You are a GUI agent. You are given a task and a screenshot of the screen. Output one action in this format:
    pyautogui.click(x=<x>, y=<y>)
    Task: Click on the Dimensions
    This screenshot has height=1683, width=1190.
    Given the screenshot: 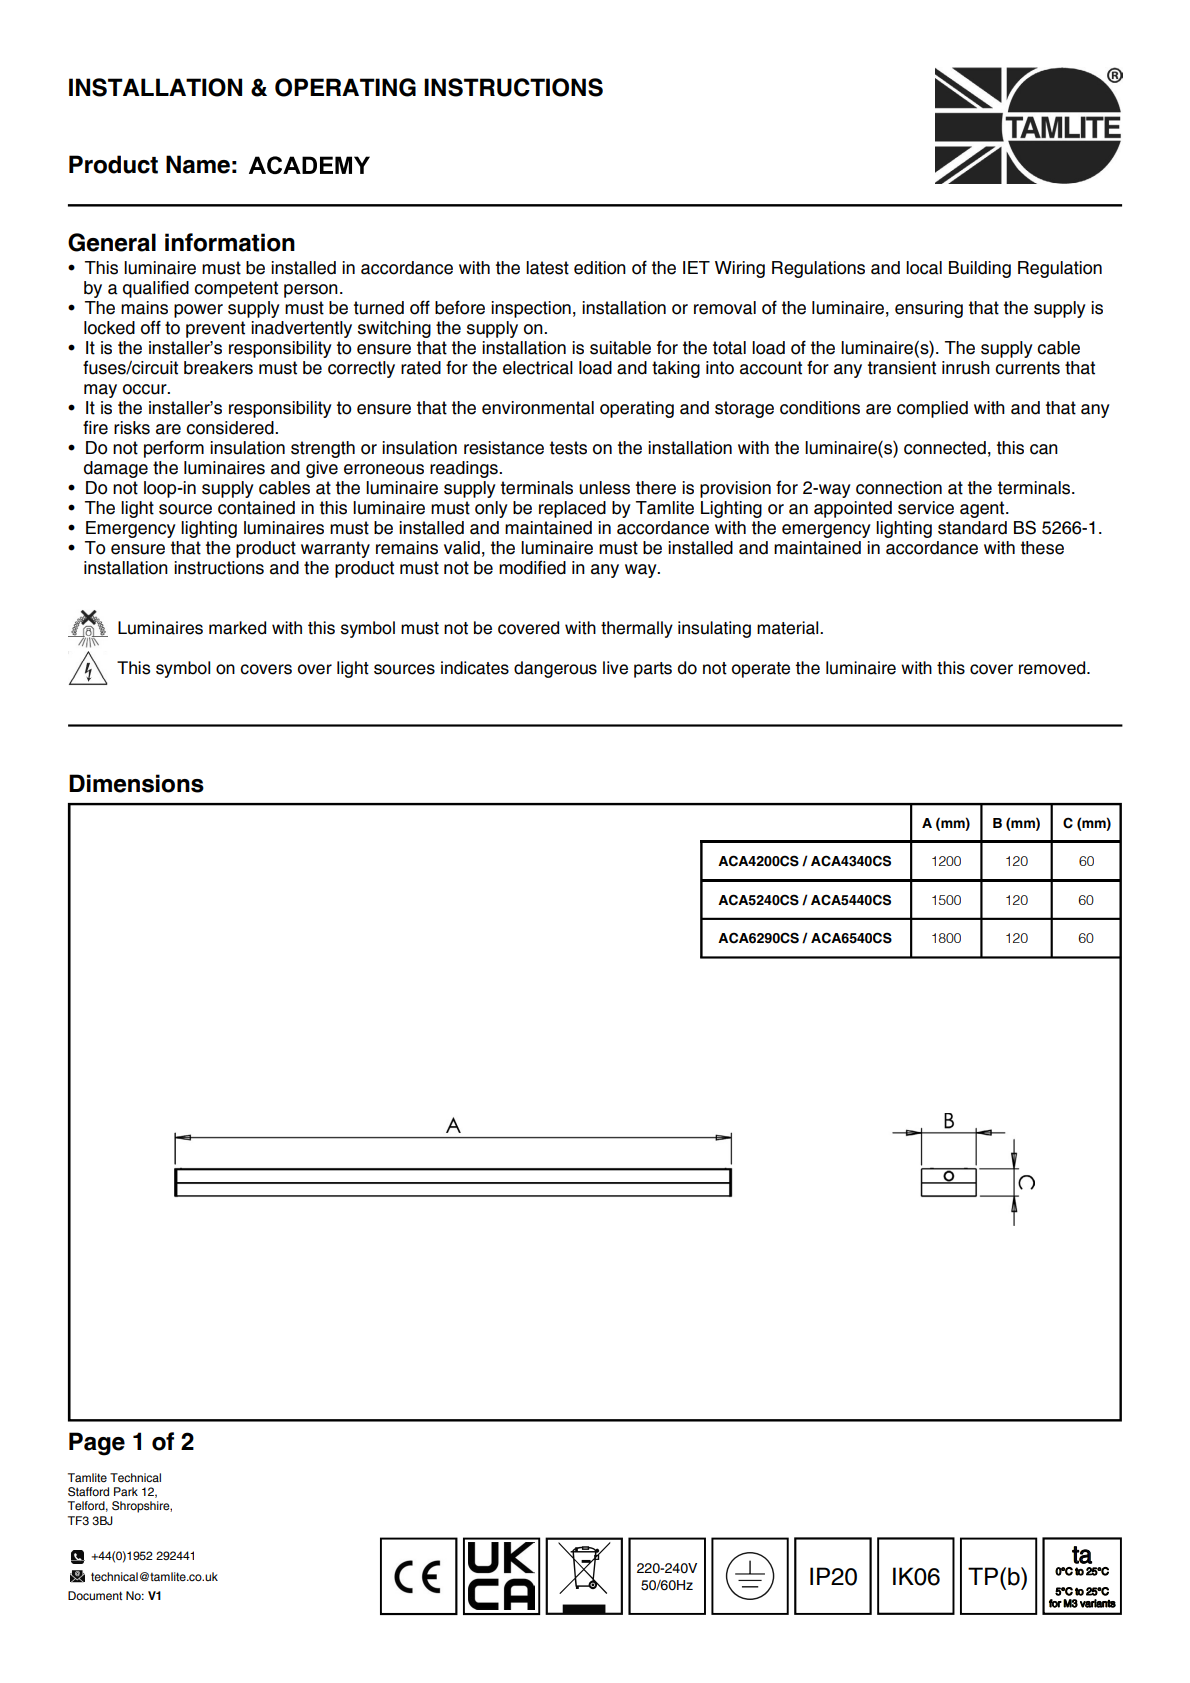 What is the action you would take?
    pyautogui.click(x=136, y=783)
